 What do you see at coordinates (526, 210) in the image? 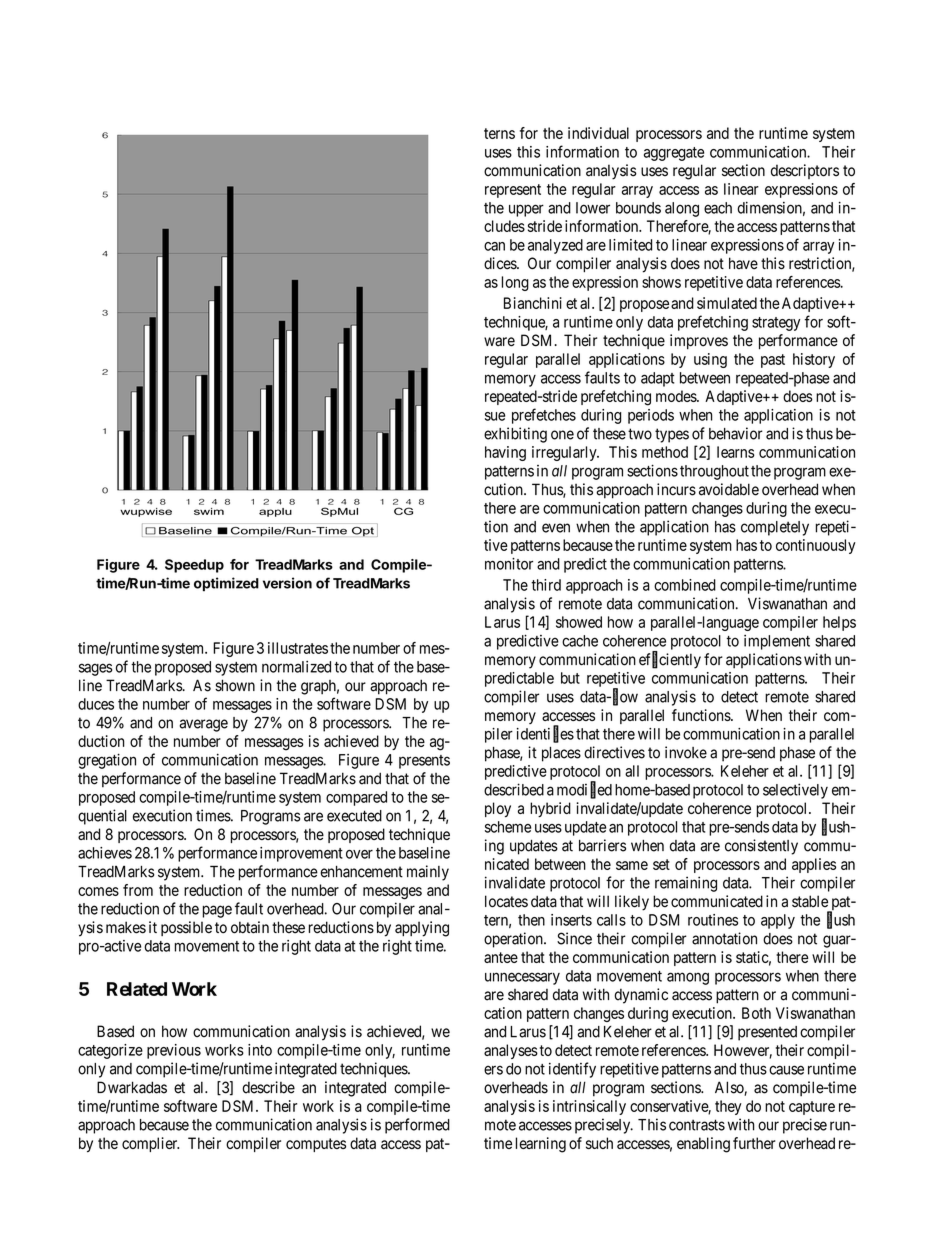
I see `upper` at bounding box center [526, 210].
